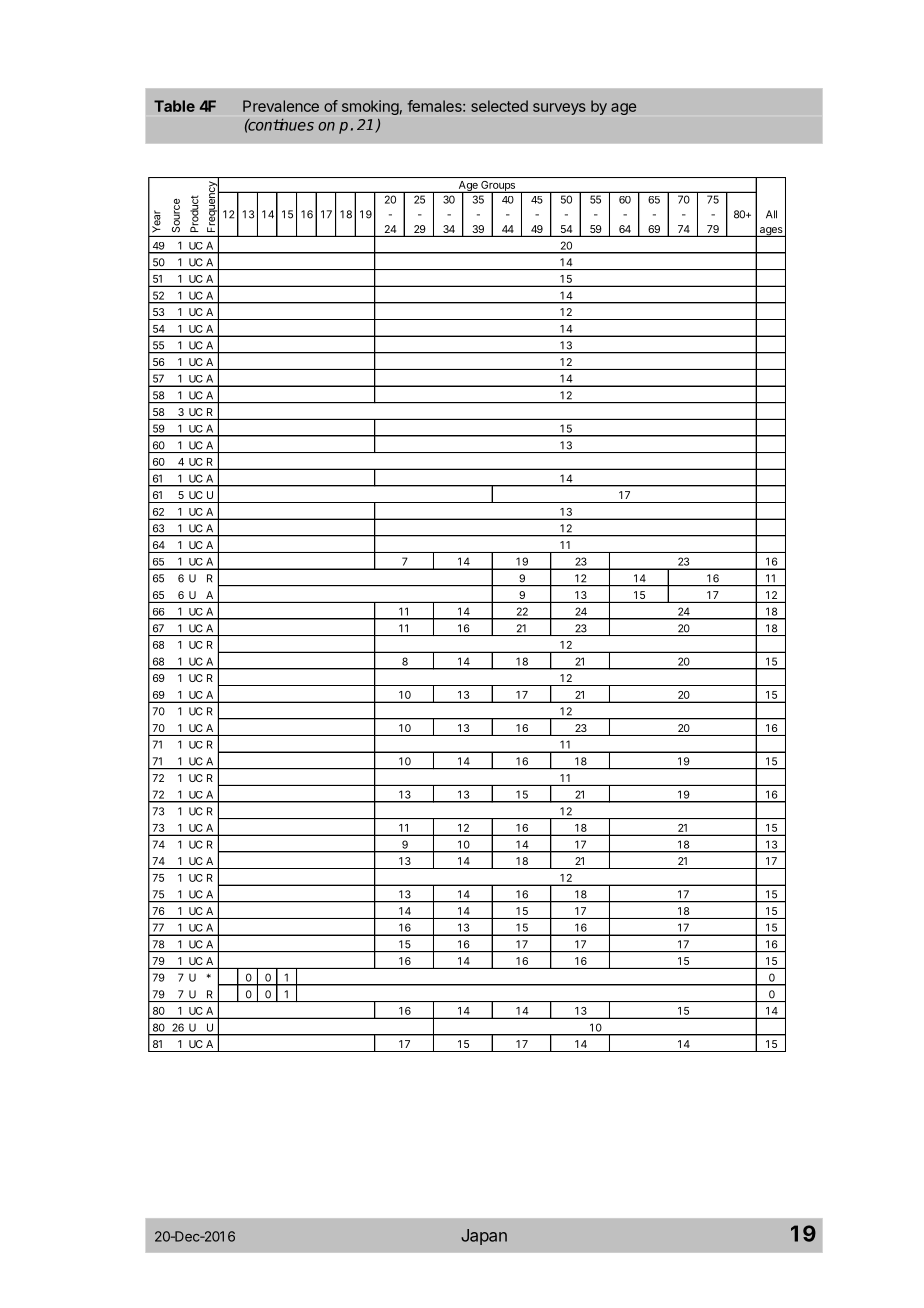  What do you see at coordinates (370, 107) in the screenshot?
I see `smoking` at bounding box center [370, 107].
